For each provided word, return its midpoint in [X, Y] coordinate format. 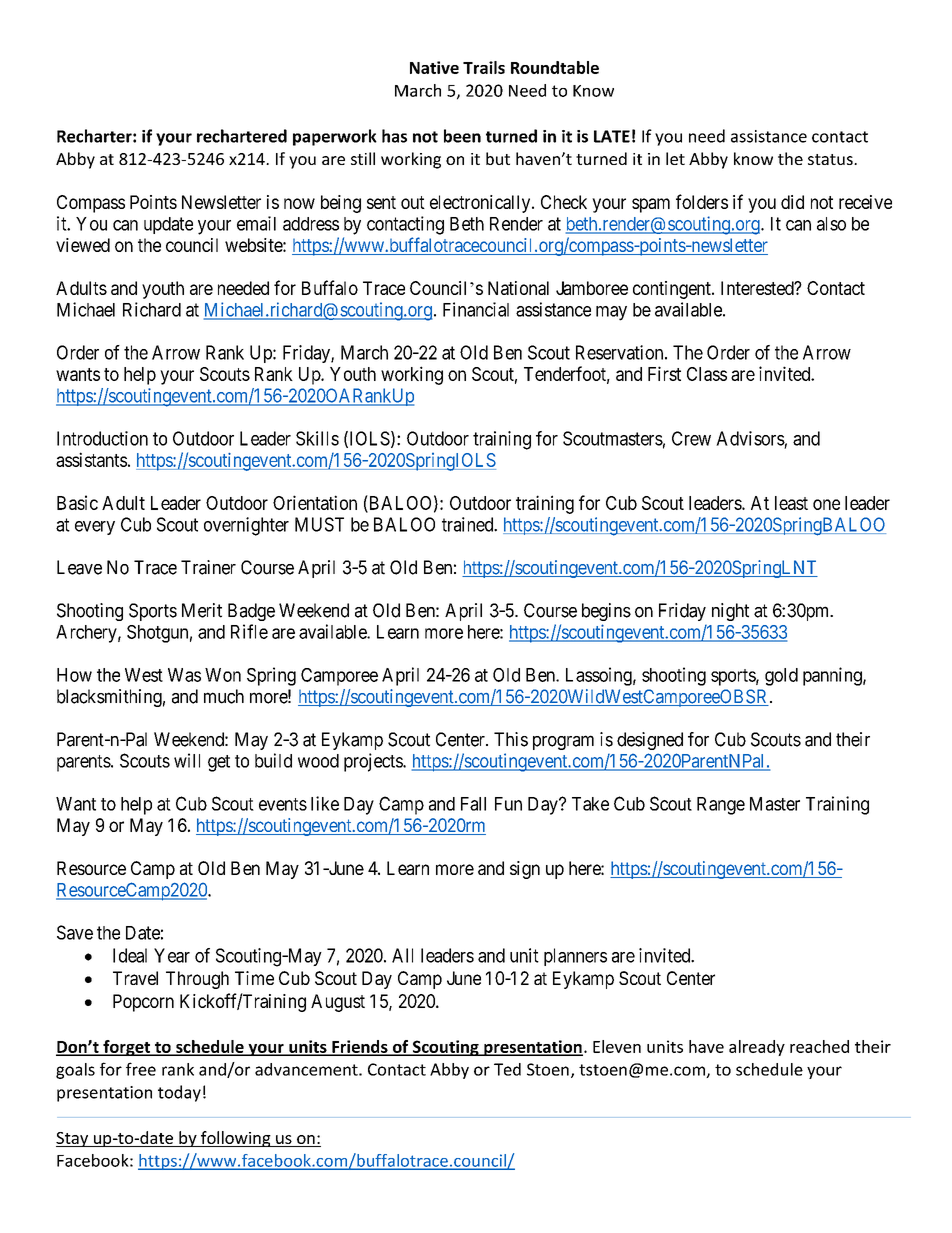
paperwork [335, 137]
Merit [202, 610]
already [757, 1048]
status [831, 159]
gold [781, 677]
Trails [484, 67]
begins [606, 612]
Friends [360, 1047]
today [179, 1093]
